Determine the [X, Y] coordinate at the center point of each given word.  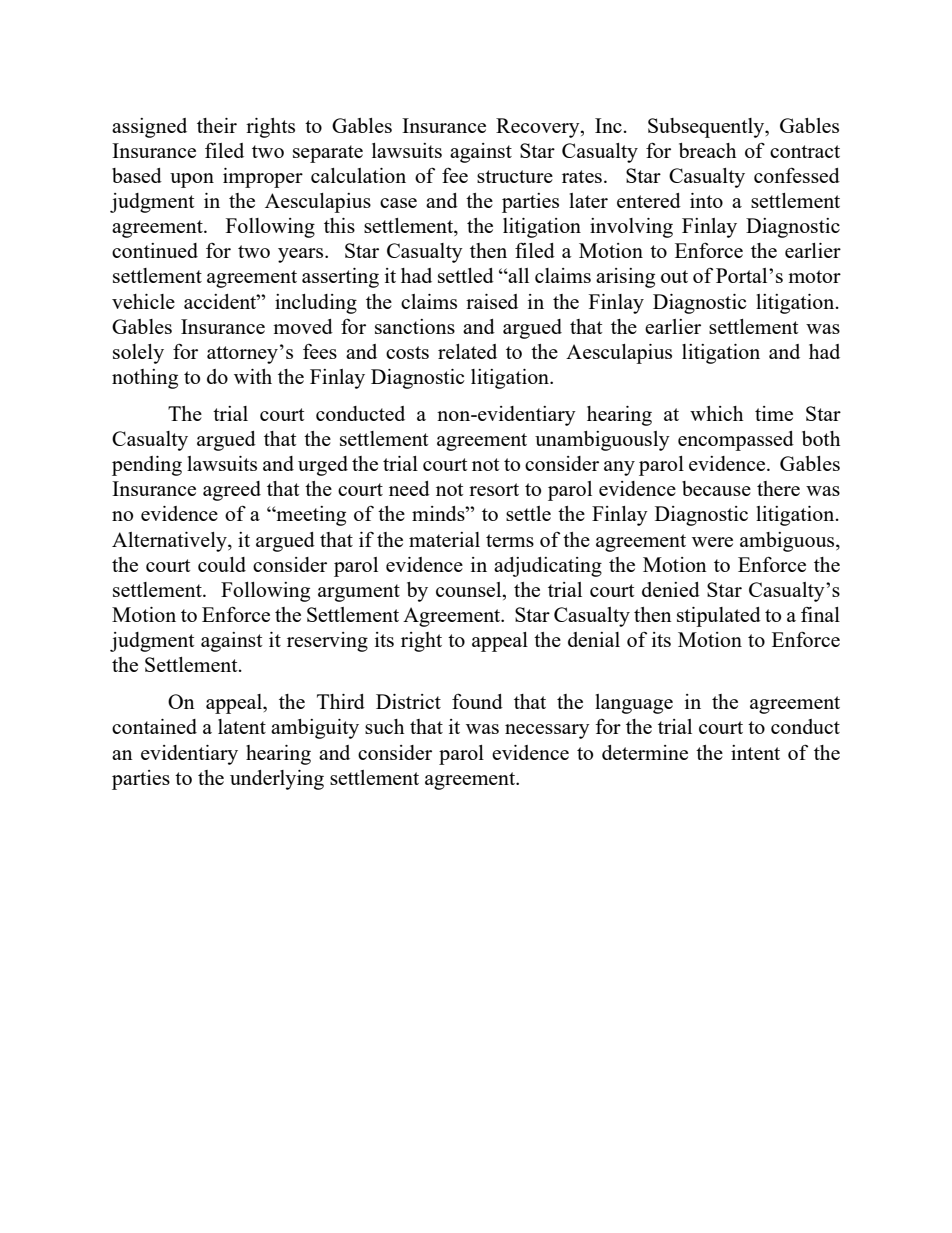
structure [515, 176]
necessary [547, 731]
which [716, 413]
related [467, 351]
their [217, 125]
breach [707, 150]
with [253, 376]
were [712, 542]
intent [755, 752]
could [222, 564]
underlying [277, 780]
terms [510, 540]
